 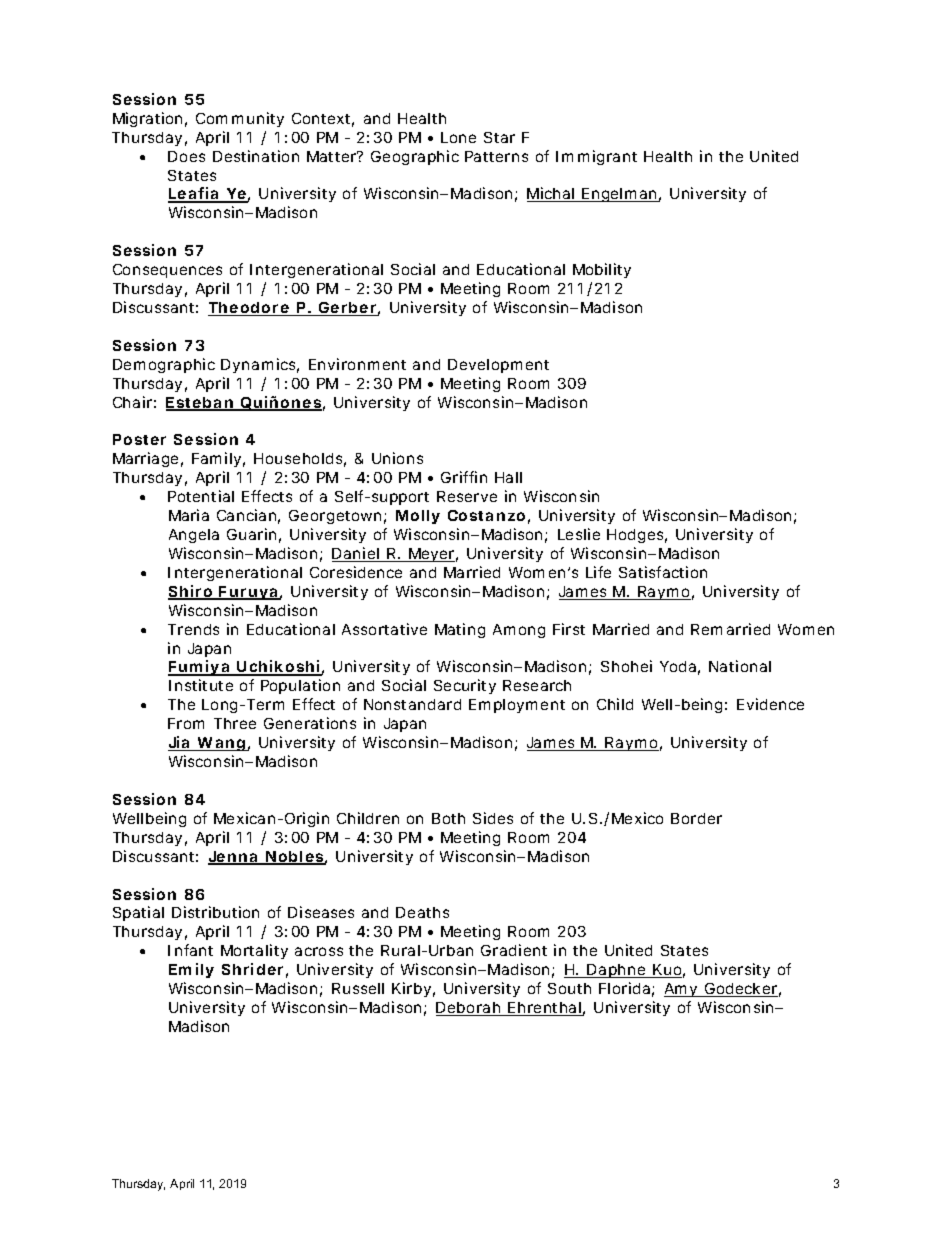 What do you see at coordinates (191, 970) in the page?
I see `Emily` at bounding box center [191, 970].
